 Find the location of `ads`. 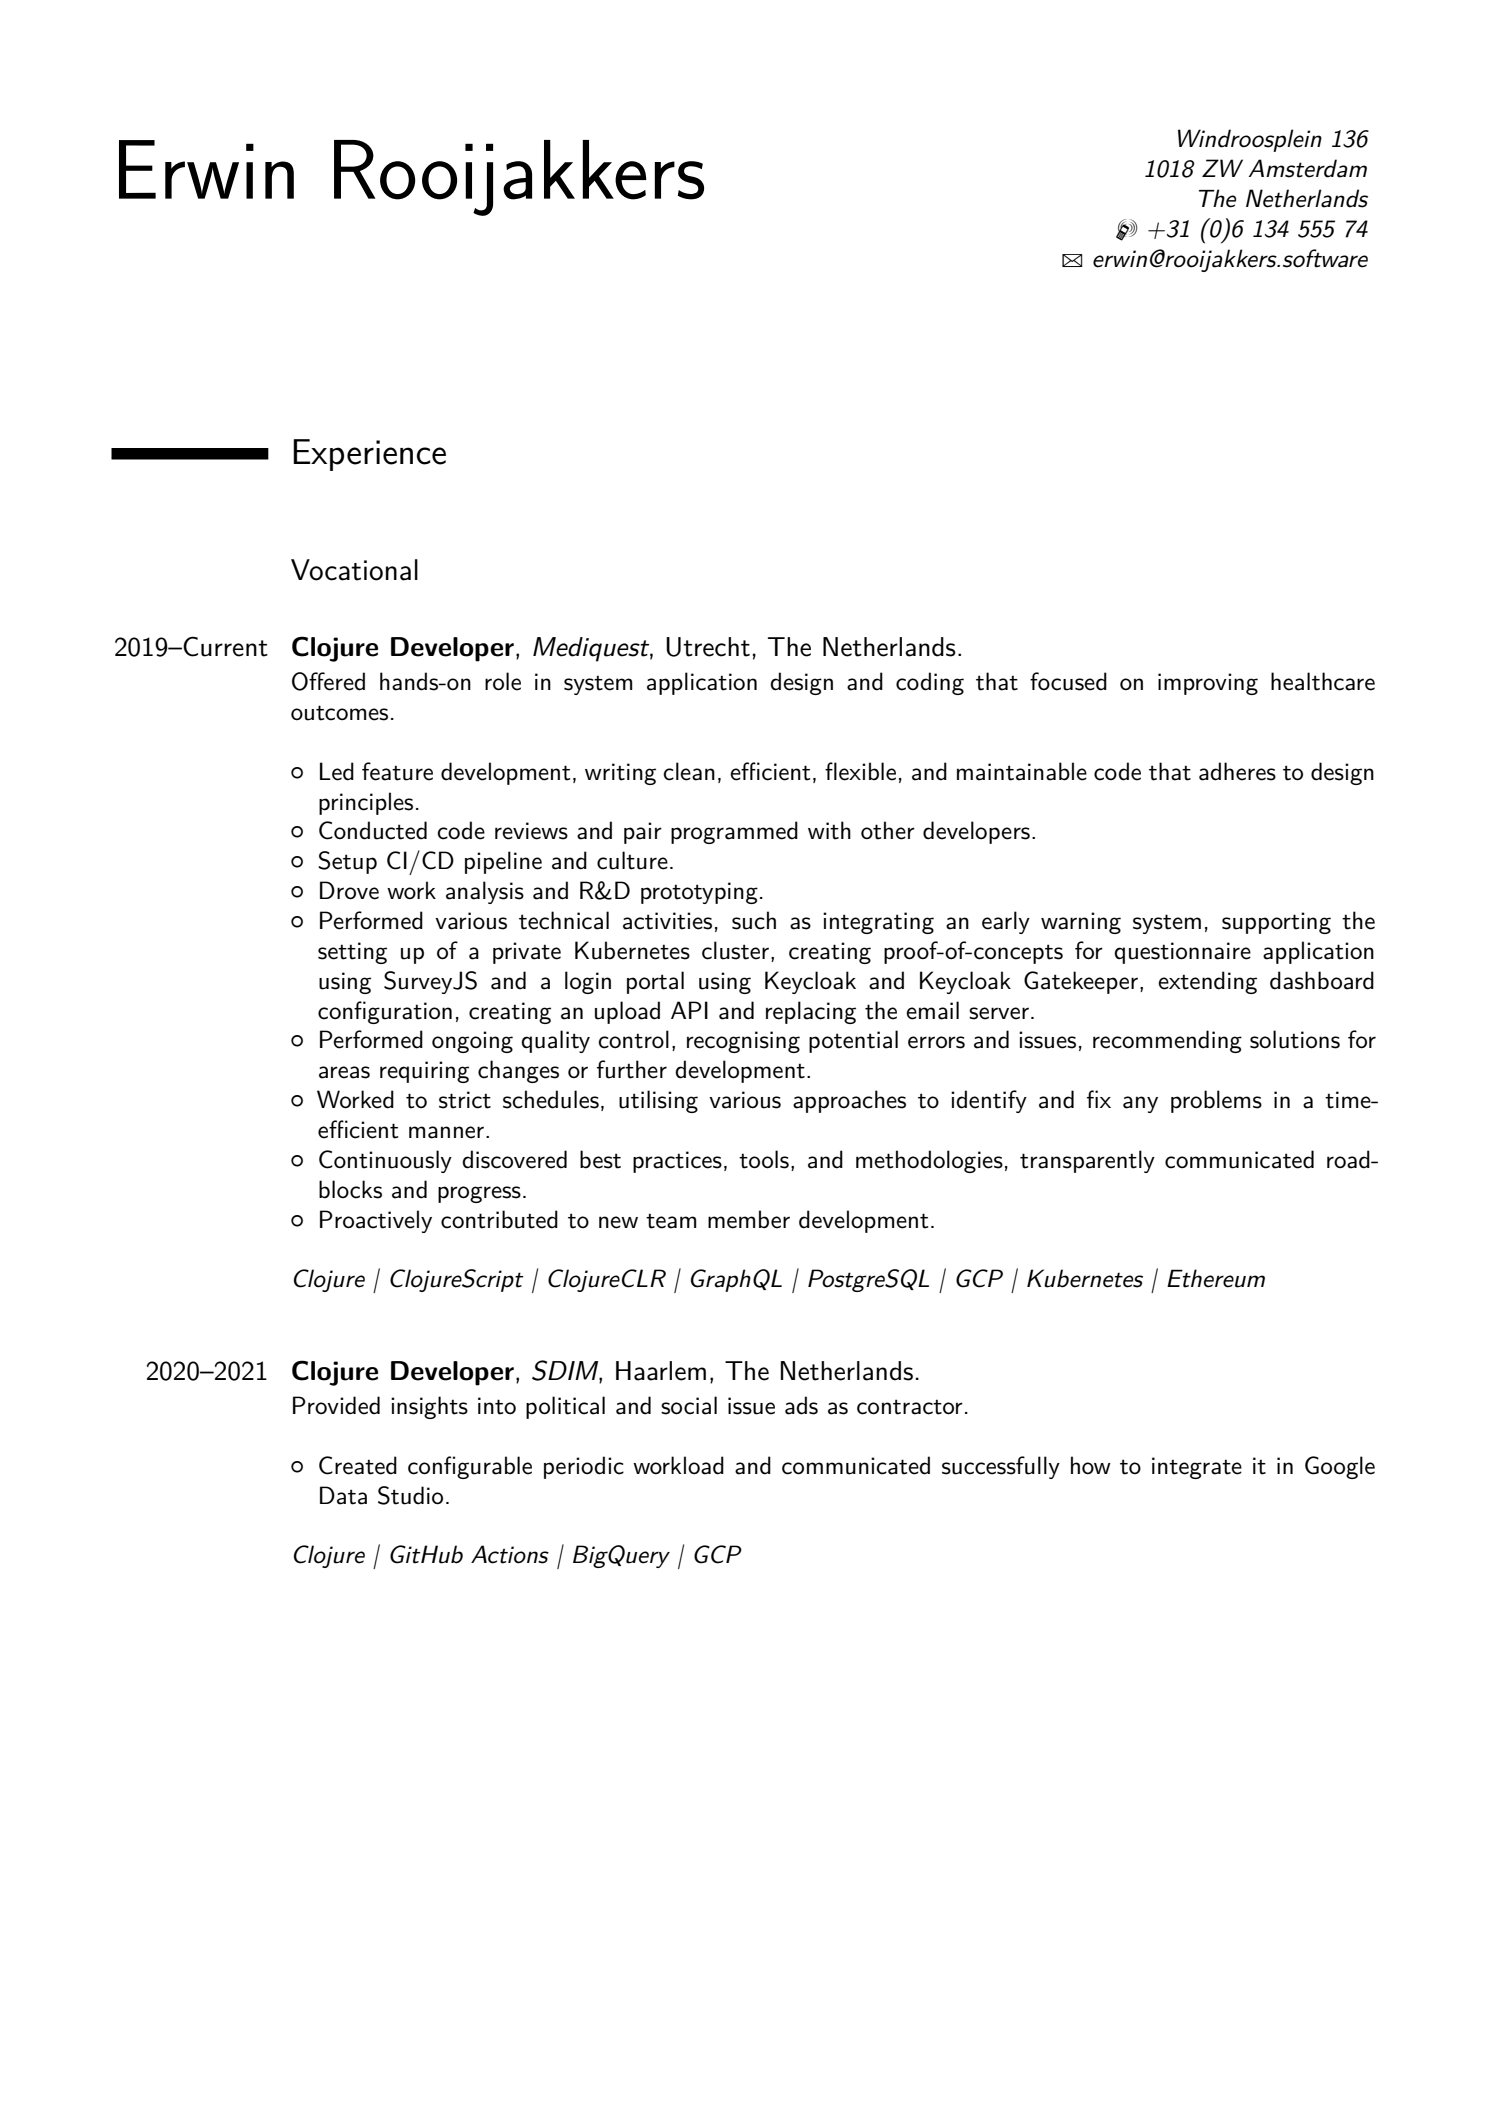

ads is located at coordinates (801, 1405).
